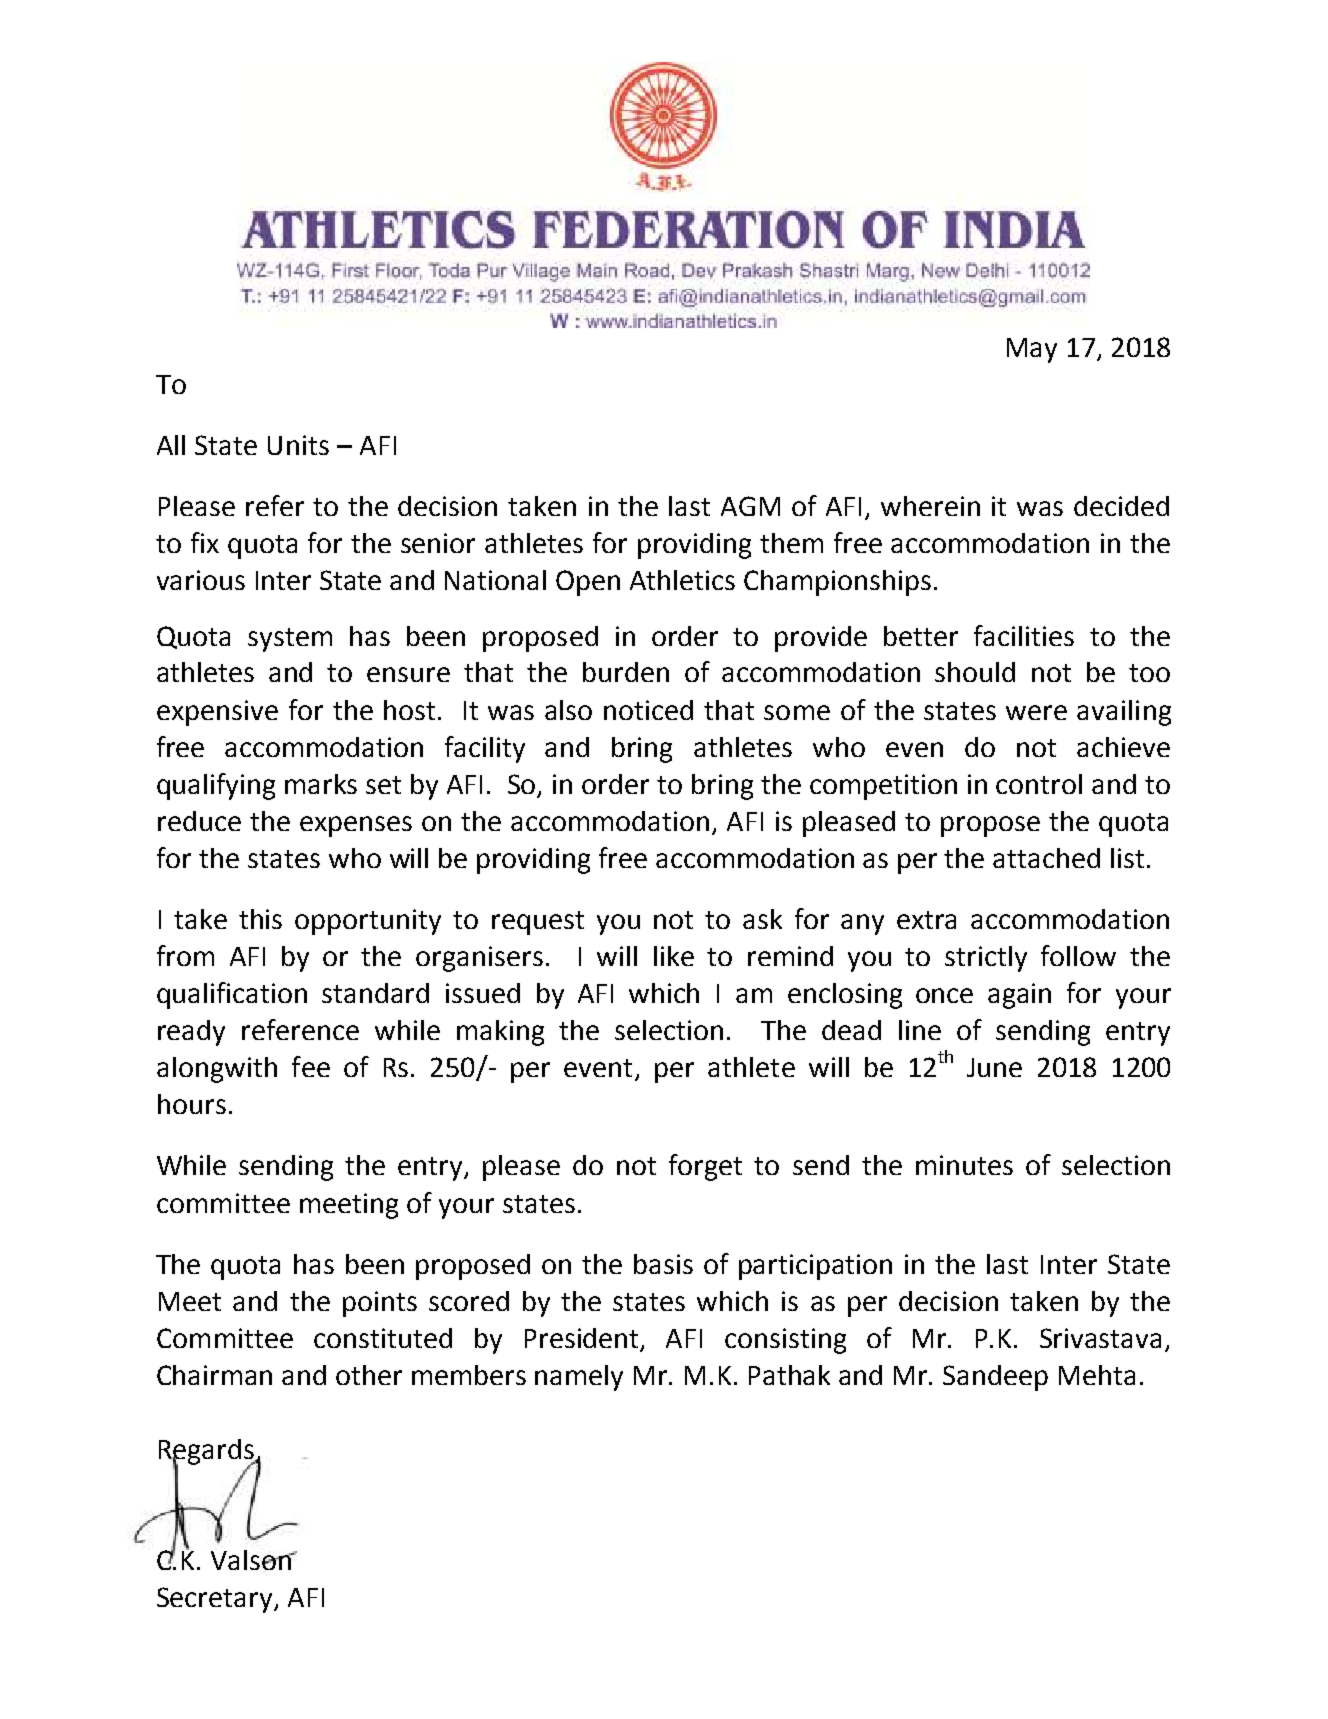 This screenshot has width=1328, height=1719. I want to click on qualification, so click(232, 995).
